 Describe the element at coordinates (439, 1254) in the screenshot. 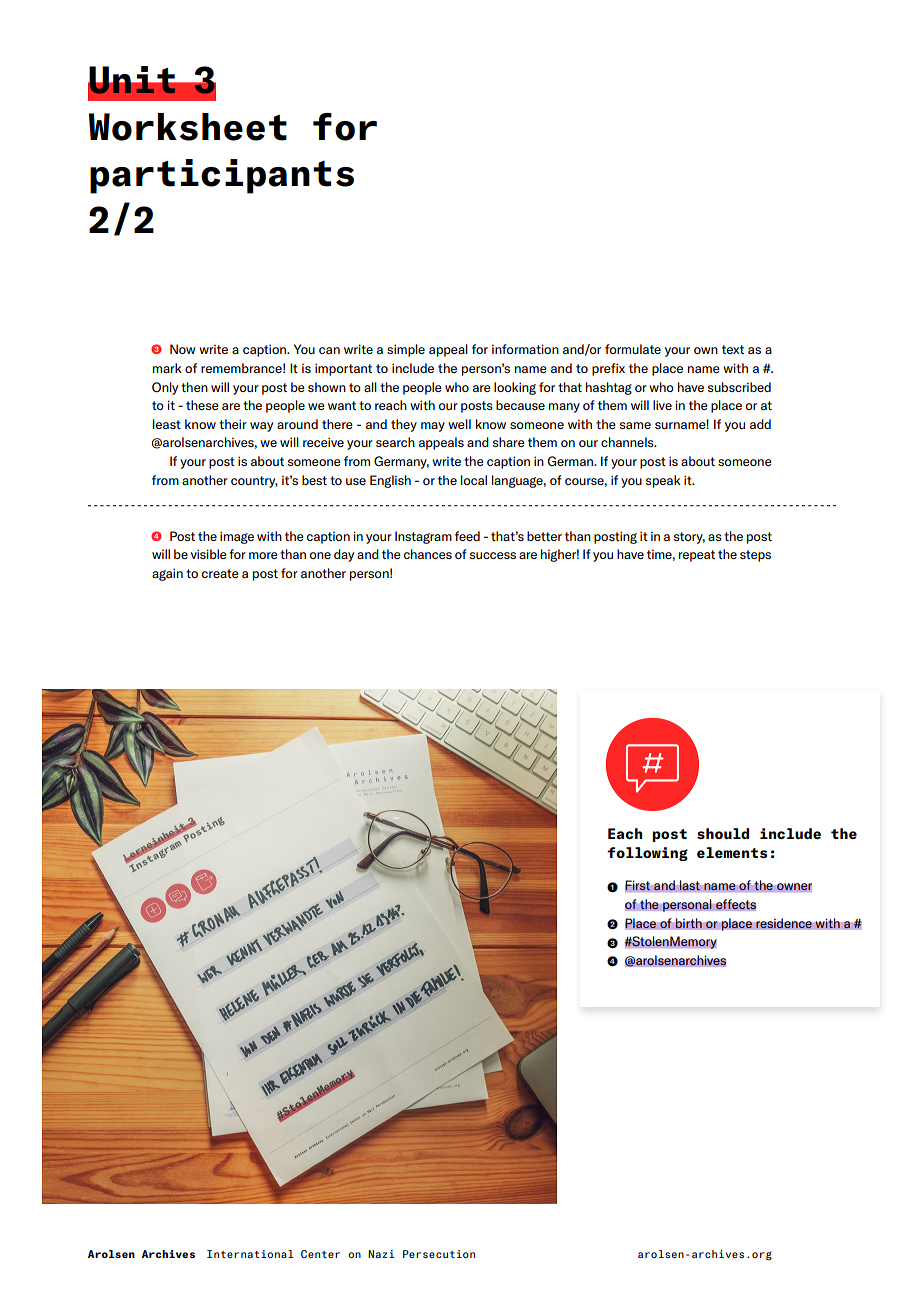

I see `Persecution` at that location.
